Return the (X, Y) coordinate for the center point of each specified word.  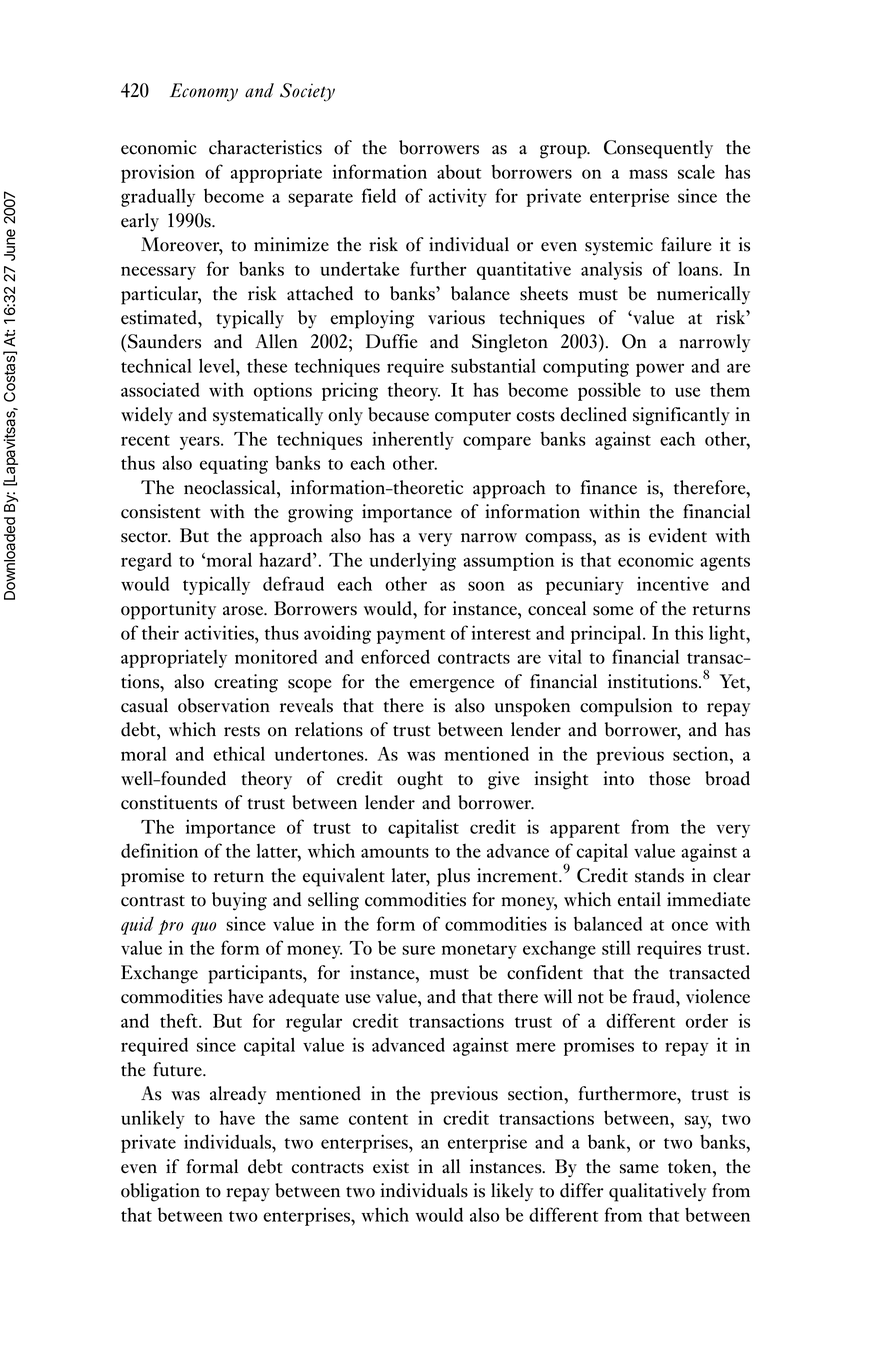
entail (639, 899)
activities (220, 632)
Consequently (658, 149)
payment (411, 636)
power (660, 370)
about (459, 172)
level (218, 365)
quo (203, 928)
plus (453, 877)
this (689, 632)
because (398, 414)
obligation (160, 1192)
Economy (204, 92)
